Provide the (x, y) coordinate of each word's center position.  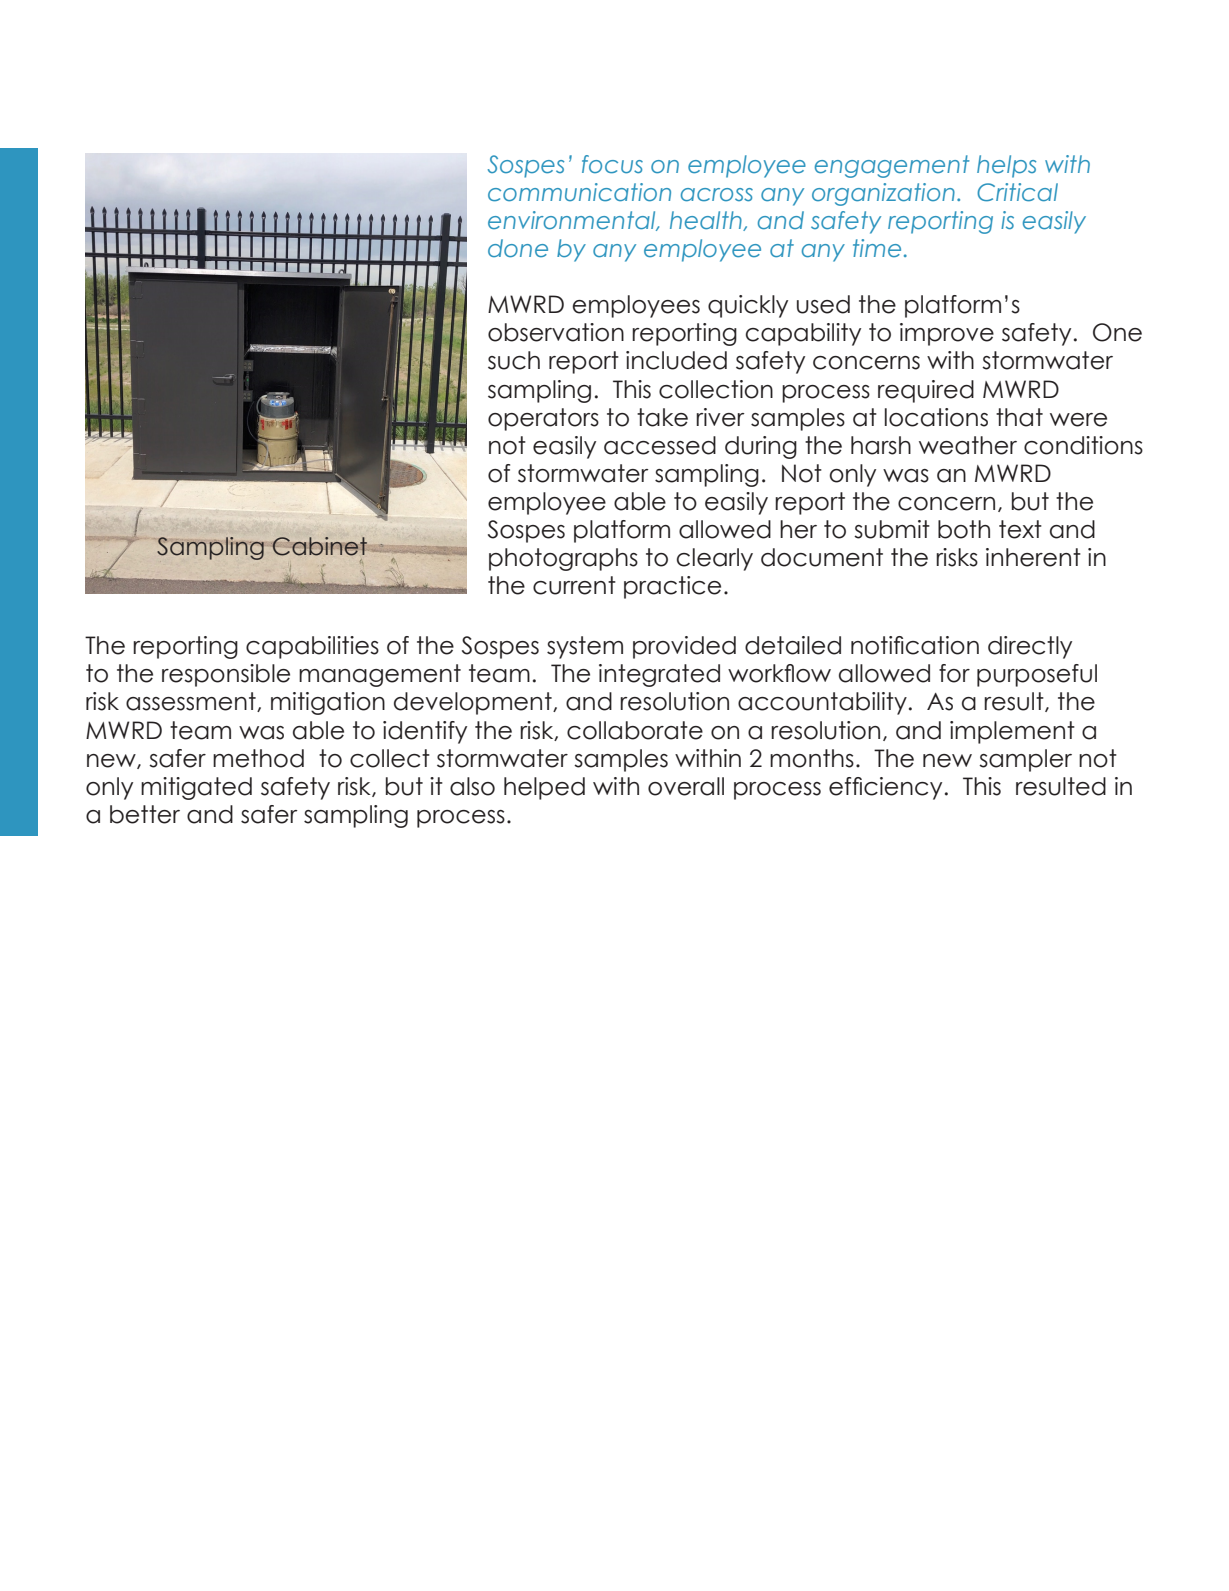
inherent (1033, 557)
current (574, 585)
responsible (226, 675)
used (823, 304)
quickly (748, 306)
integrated (659, 675)
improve (947, 334)
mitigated (196, 788)
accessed (660, 445)
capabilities (312, 647)
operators (543, 419)
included (676, 360)
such (514, 360)
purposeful (1037, 675)
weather (968, 445)
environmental (573, 221)
